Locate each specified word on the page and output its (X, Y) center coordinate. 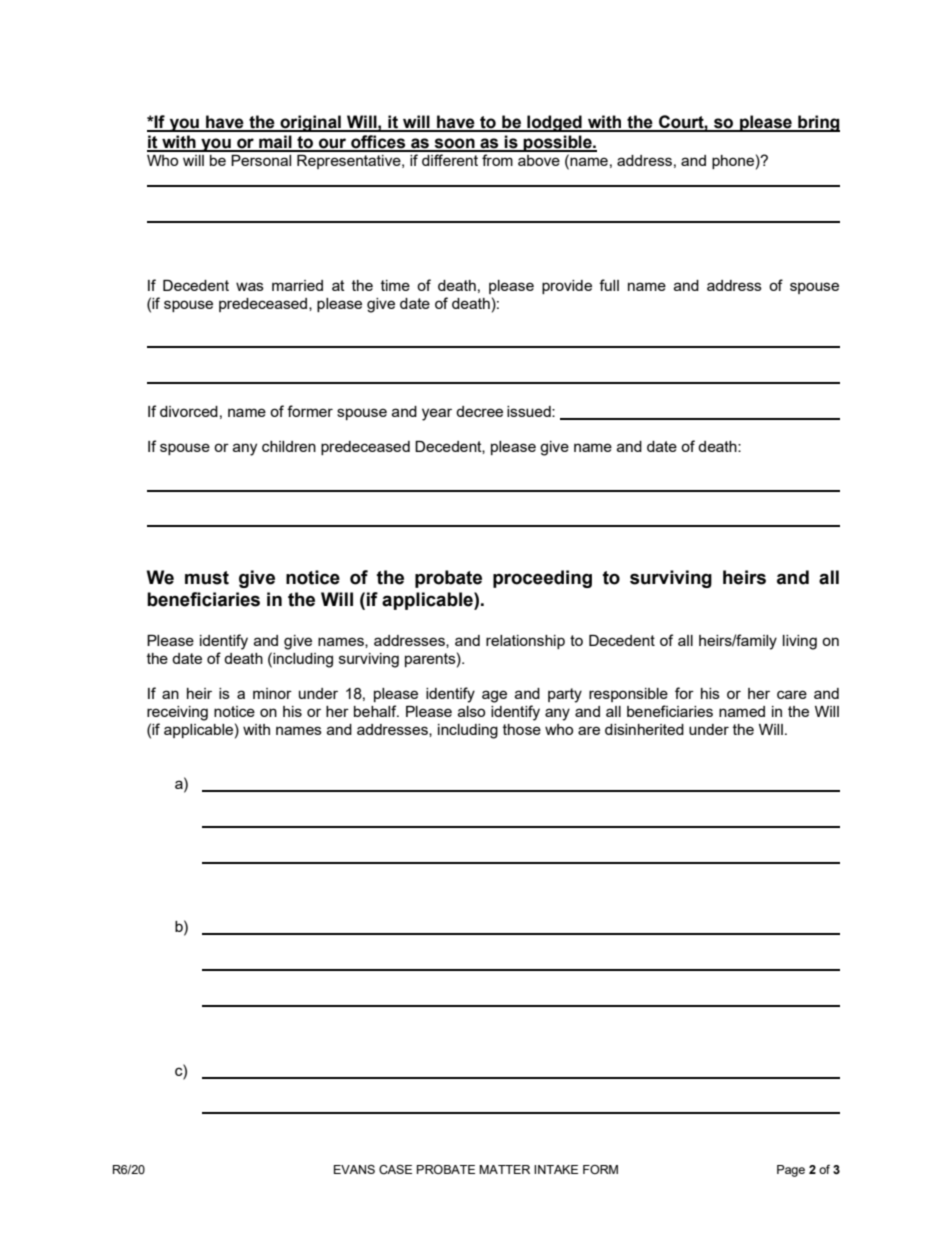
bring (818, 123)
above (539, 160)
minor (272, 693)
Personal (261, 160)
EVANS (354, 1169)
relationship (525, 642)
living (800, 642)
